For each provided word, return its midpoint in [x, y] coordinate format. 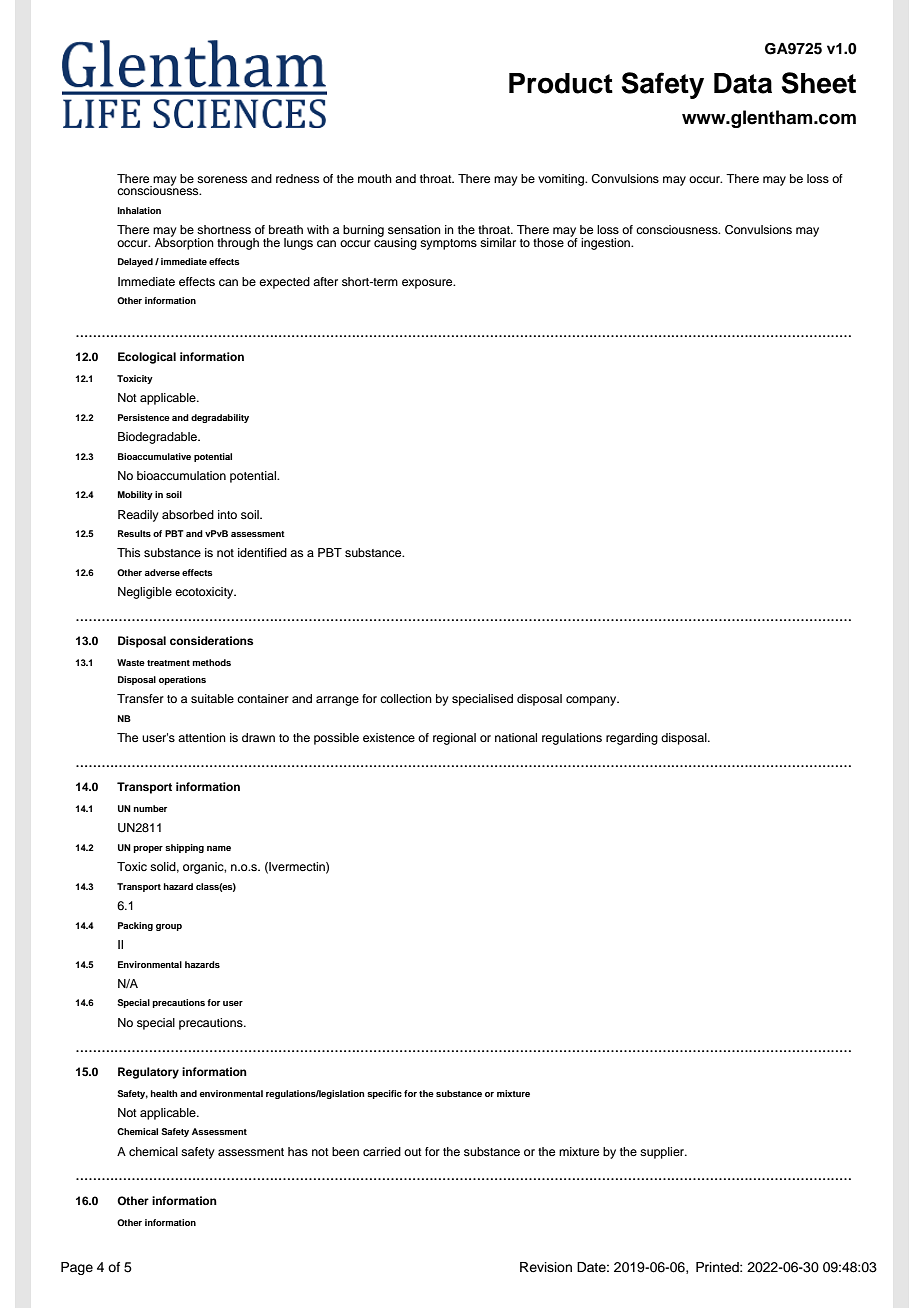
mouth [375, 178]
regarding [632, 739]
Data [743, 83]
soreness [222, 179]
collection [406, 698]
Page [77, 1268]
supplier [663, 1153]
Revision [546, 1267]
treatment [168, 663]
